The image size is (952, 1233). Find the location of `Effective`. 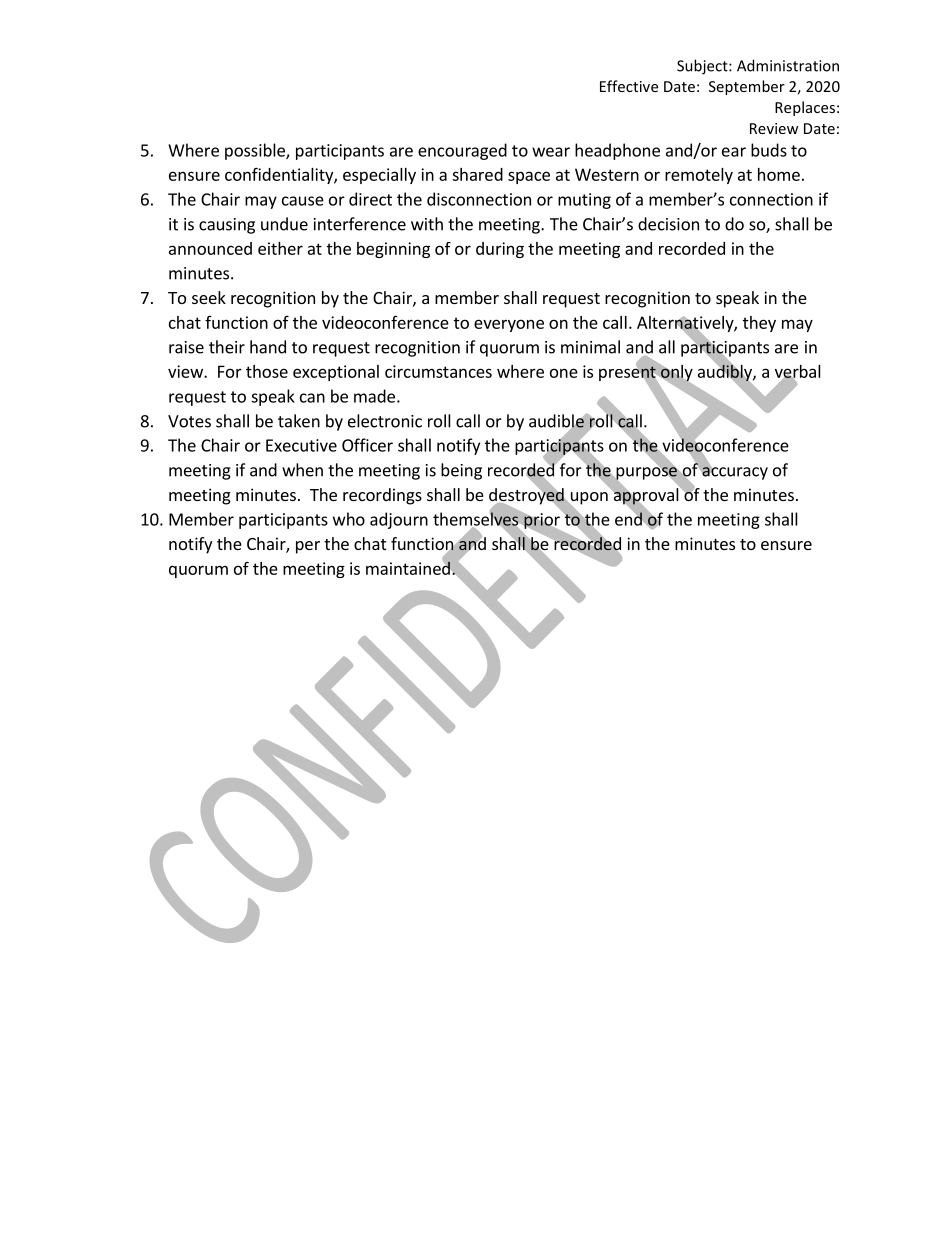

Effective is located at coordinates (629, 86).
